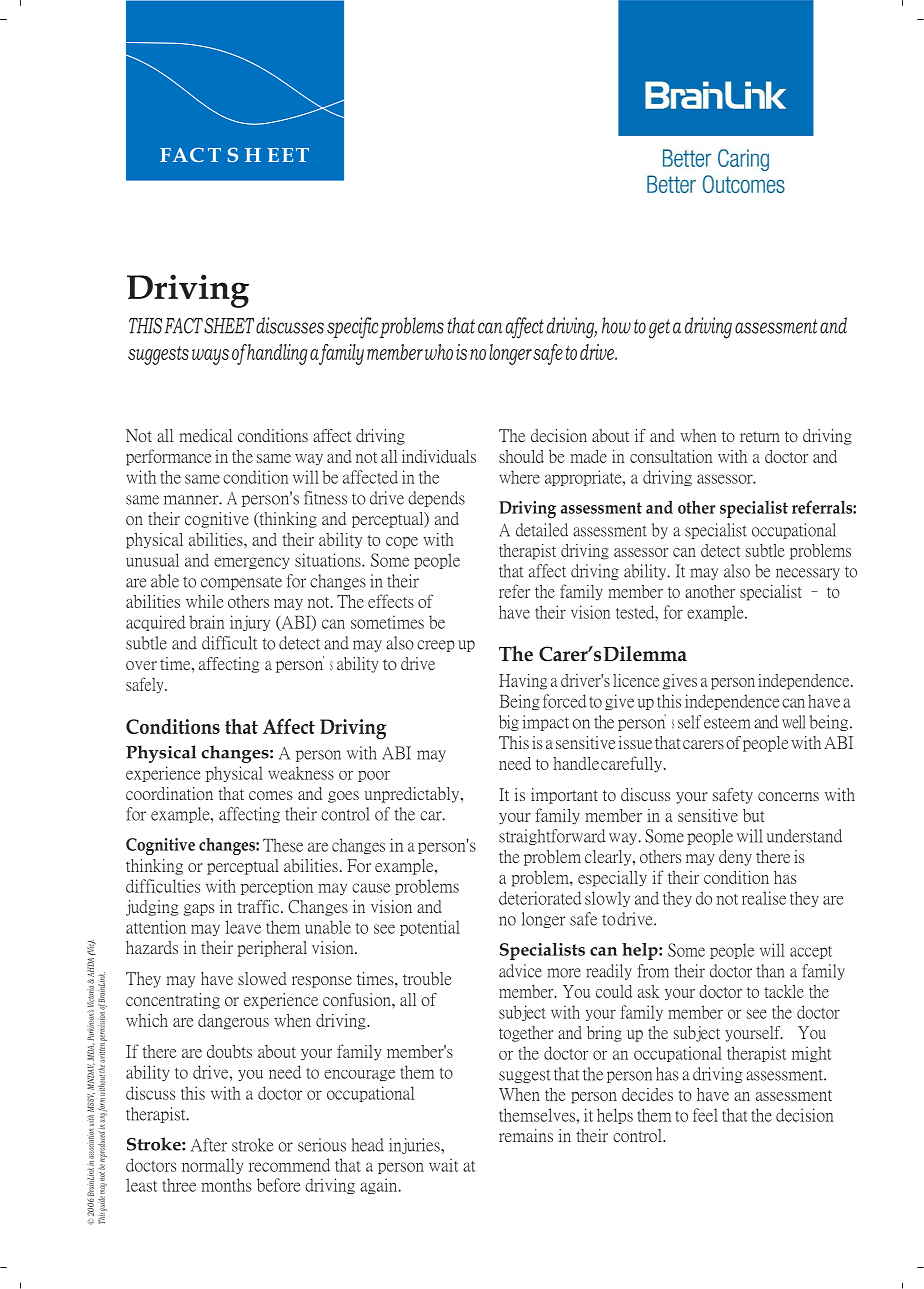 The width and height of the document is (924, 1289). What do you see at coordinates (205, 435) in the document?
I see `medical` at bounding box center [205, 435].
